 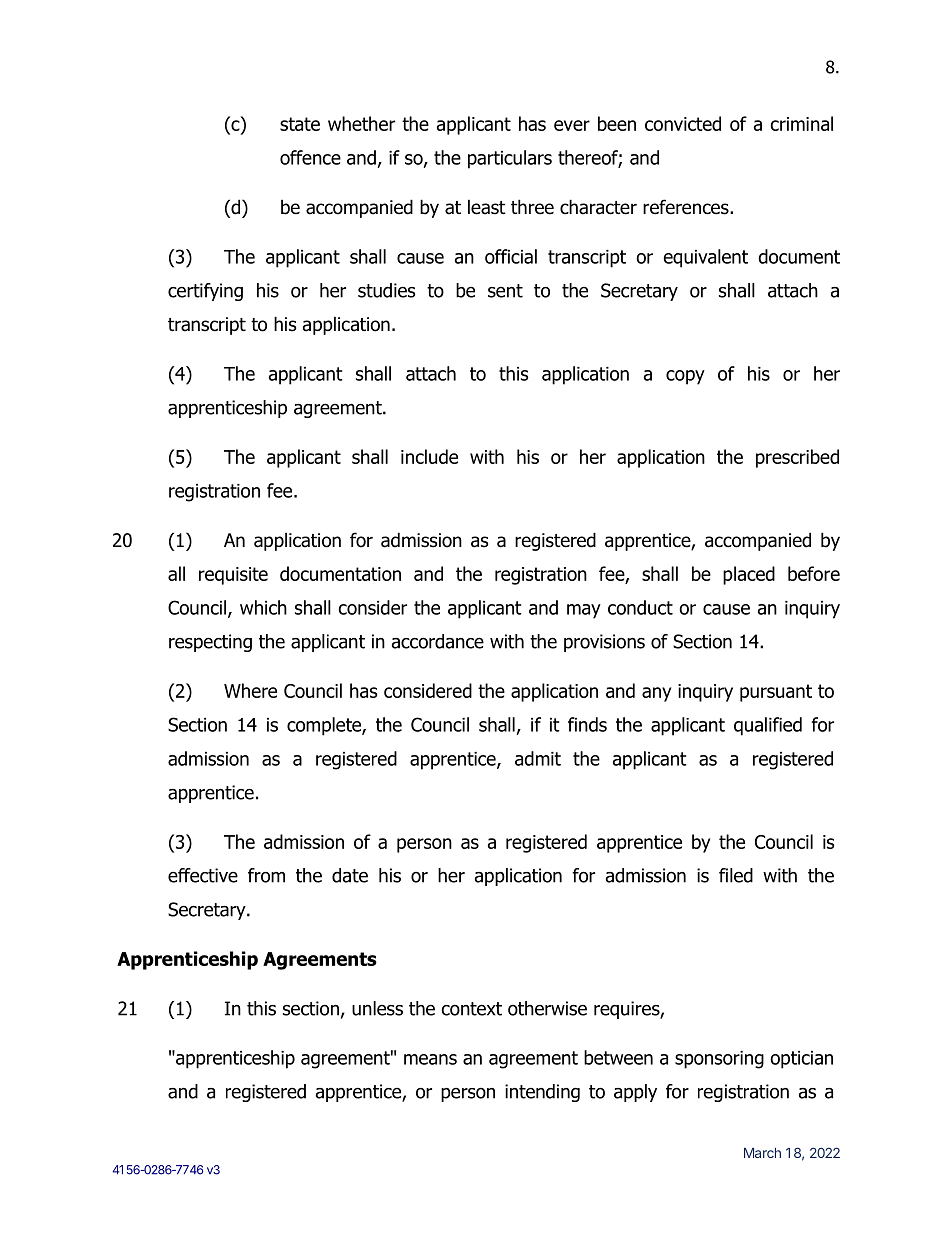 I want to click on requisite, so click(x=233, y=576).
